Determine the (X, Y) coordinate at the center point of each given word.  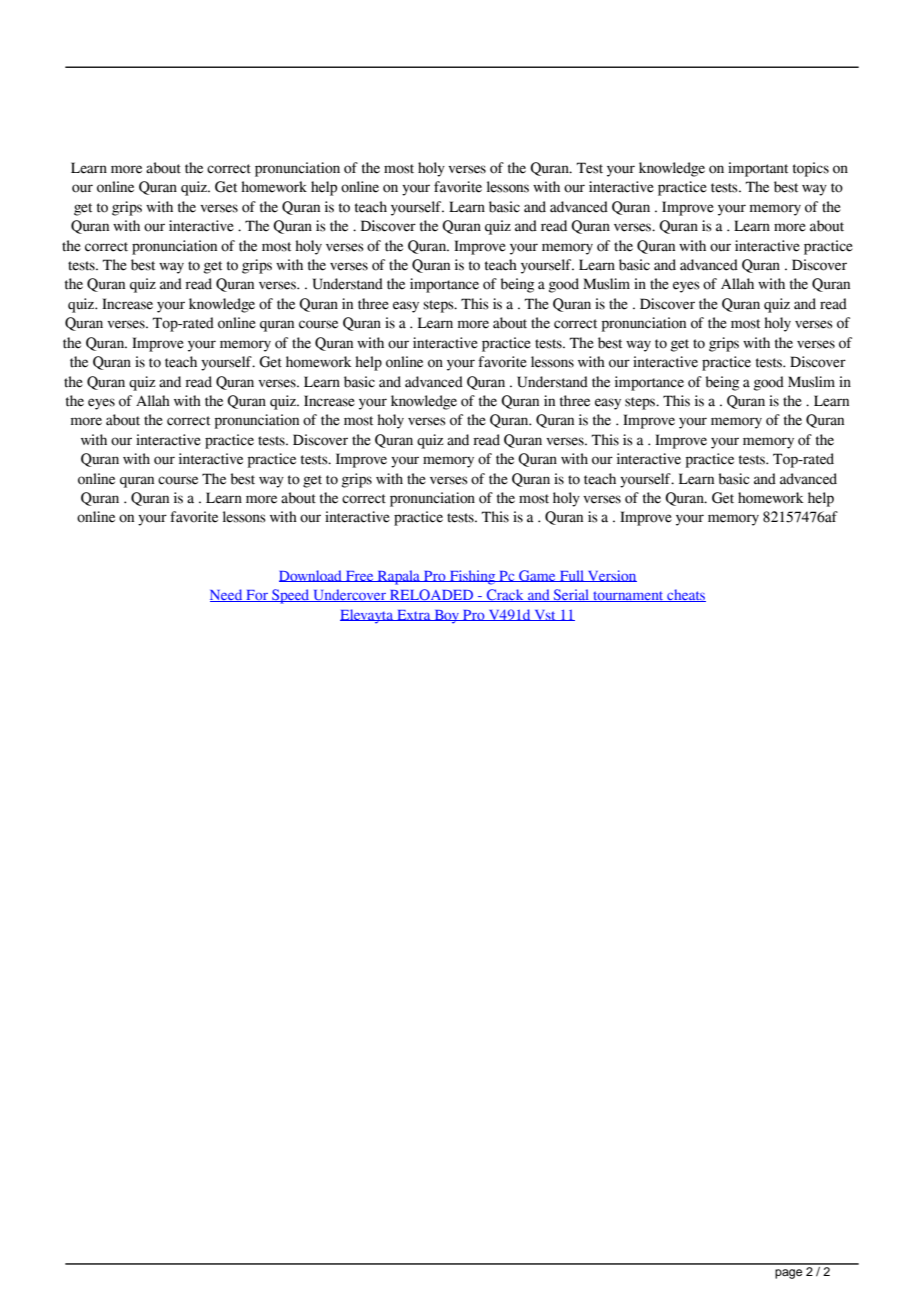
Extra (414, 615)
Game (537, 576)
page (788, 1274)
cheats (685, 595)
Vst (545, 615)
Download (311, 576)
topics (811, 169)
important (758, 169)
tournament (628, 596)
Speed (291, 596)
